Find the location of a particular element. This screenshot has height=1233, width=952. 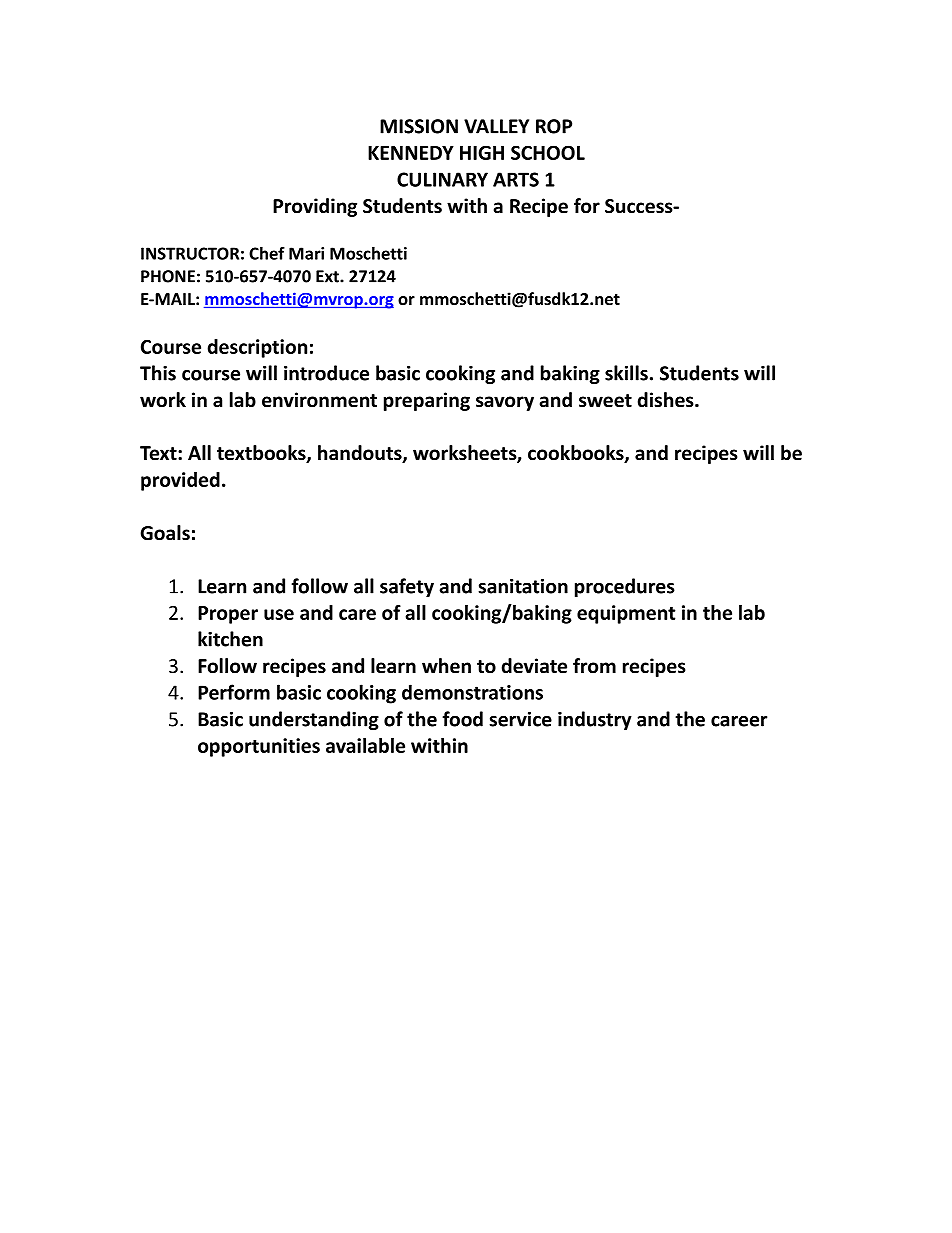

SCHOOL is located at coordinates (548, 152).
